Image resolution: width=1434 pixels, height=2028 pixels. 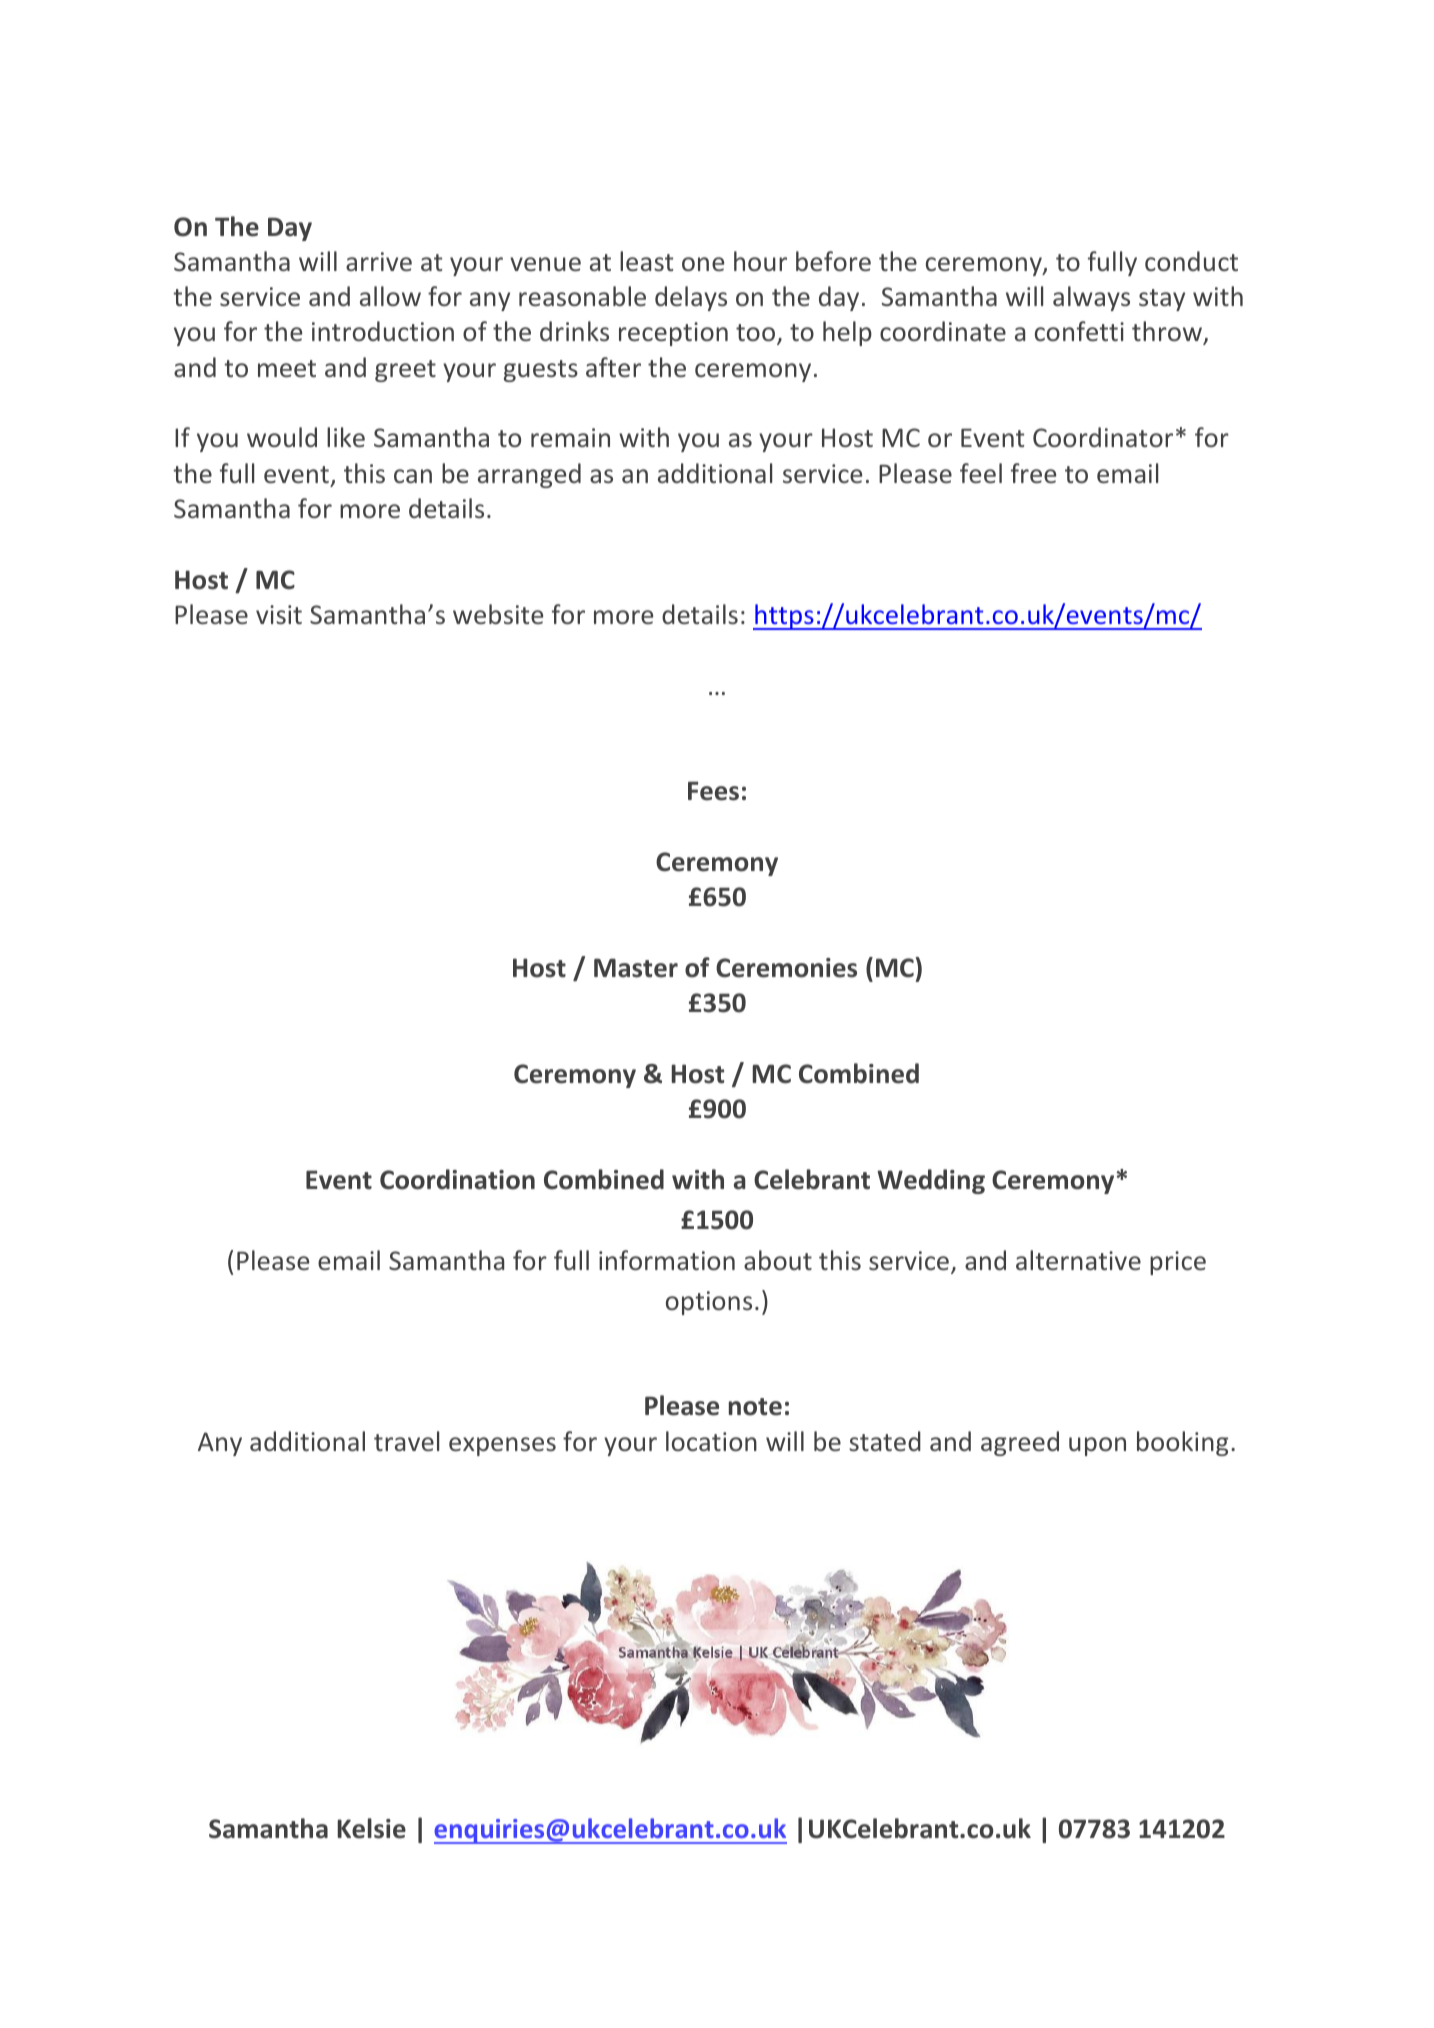 What do you see at coordinates (1097, 1446) in the page?
I see `upon` at bounding box center [1097, 1446].
